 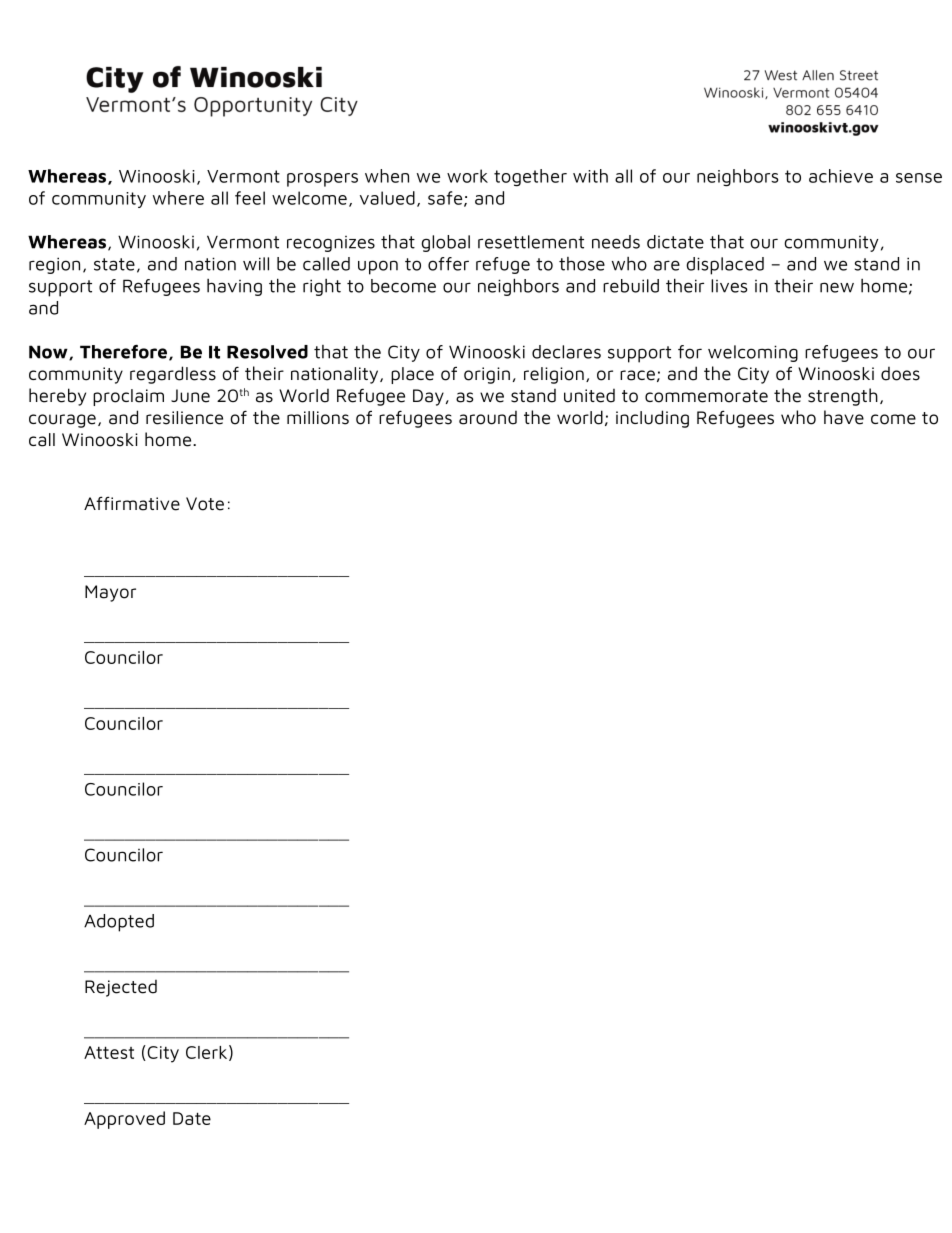 I want to click on around, so click(x=488, y=418).
